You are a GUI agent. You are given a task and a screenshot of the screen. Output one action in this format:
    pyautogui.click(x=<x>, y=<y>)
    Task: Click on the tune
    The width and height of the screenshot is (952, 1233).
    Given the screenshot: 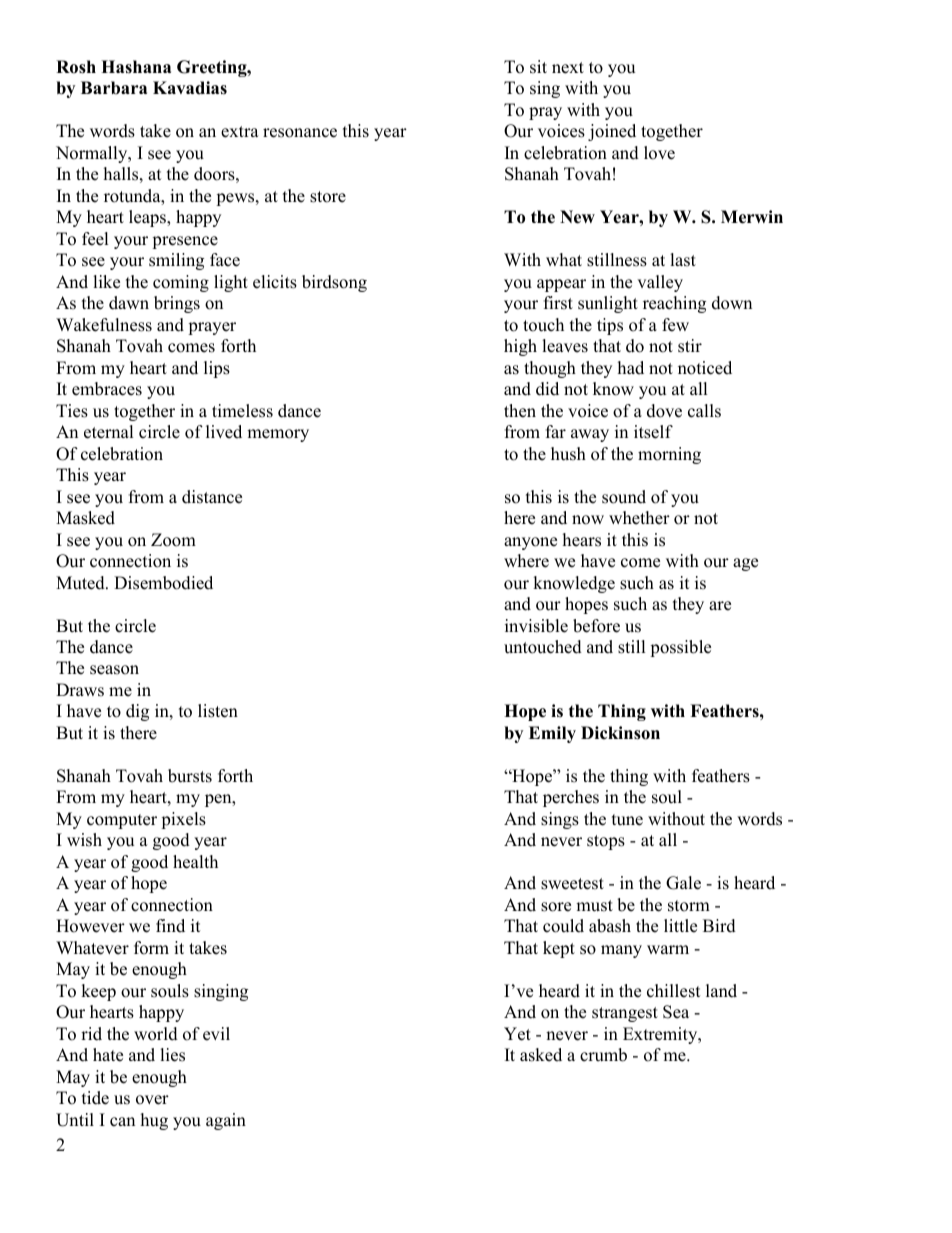 What is the action you would take?
    pyautogui.click(x=627, y=820)
